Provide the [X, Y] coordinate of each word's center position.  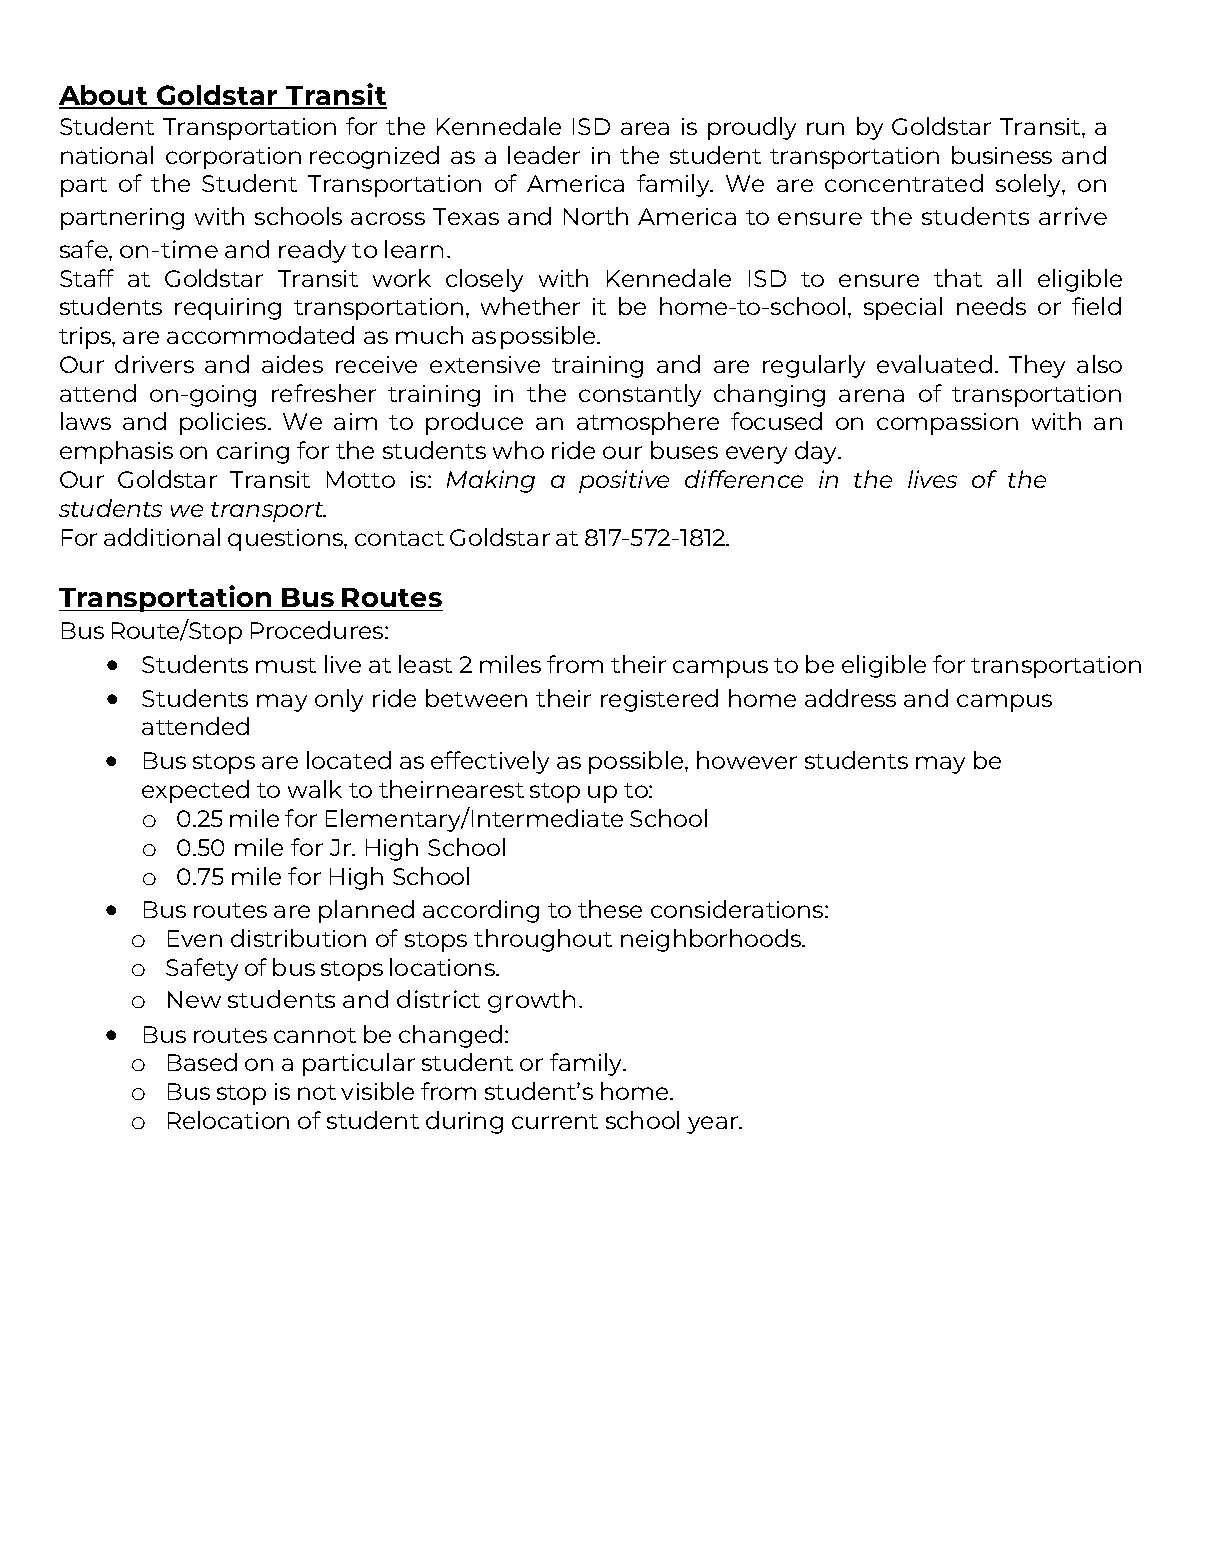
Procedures [318, 630]
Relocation [228, 1120]
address [850, 698]
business [1002, 155]
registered [659, 700]
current [555, 1121]
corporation [233, 158]
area [645, 128]
